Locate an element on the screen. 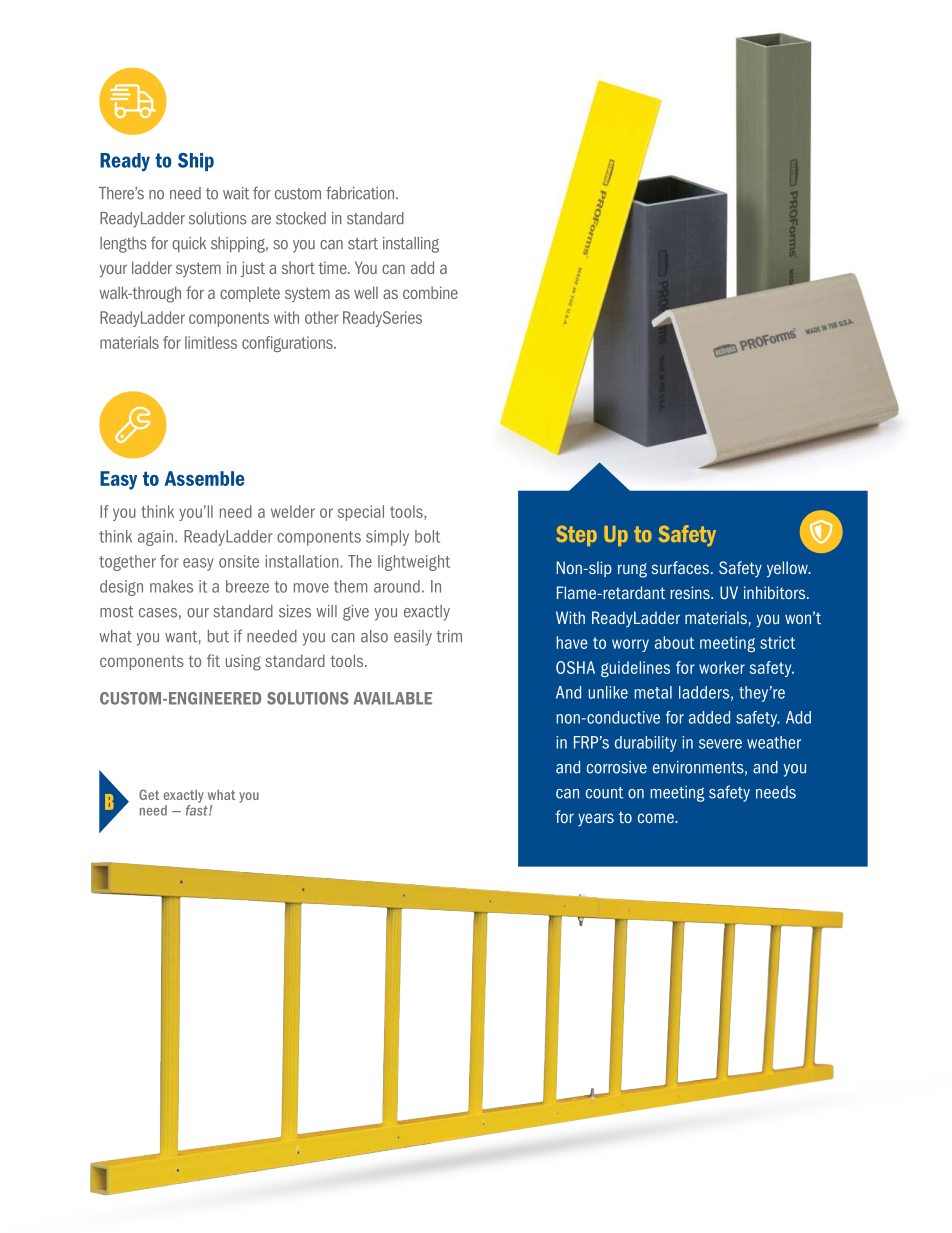 Image resolution: width=952 pixels, height=1233 pixels. configurations is located at coordinates (288, 344).
